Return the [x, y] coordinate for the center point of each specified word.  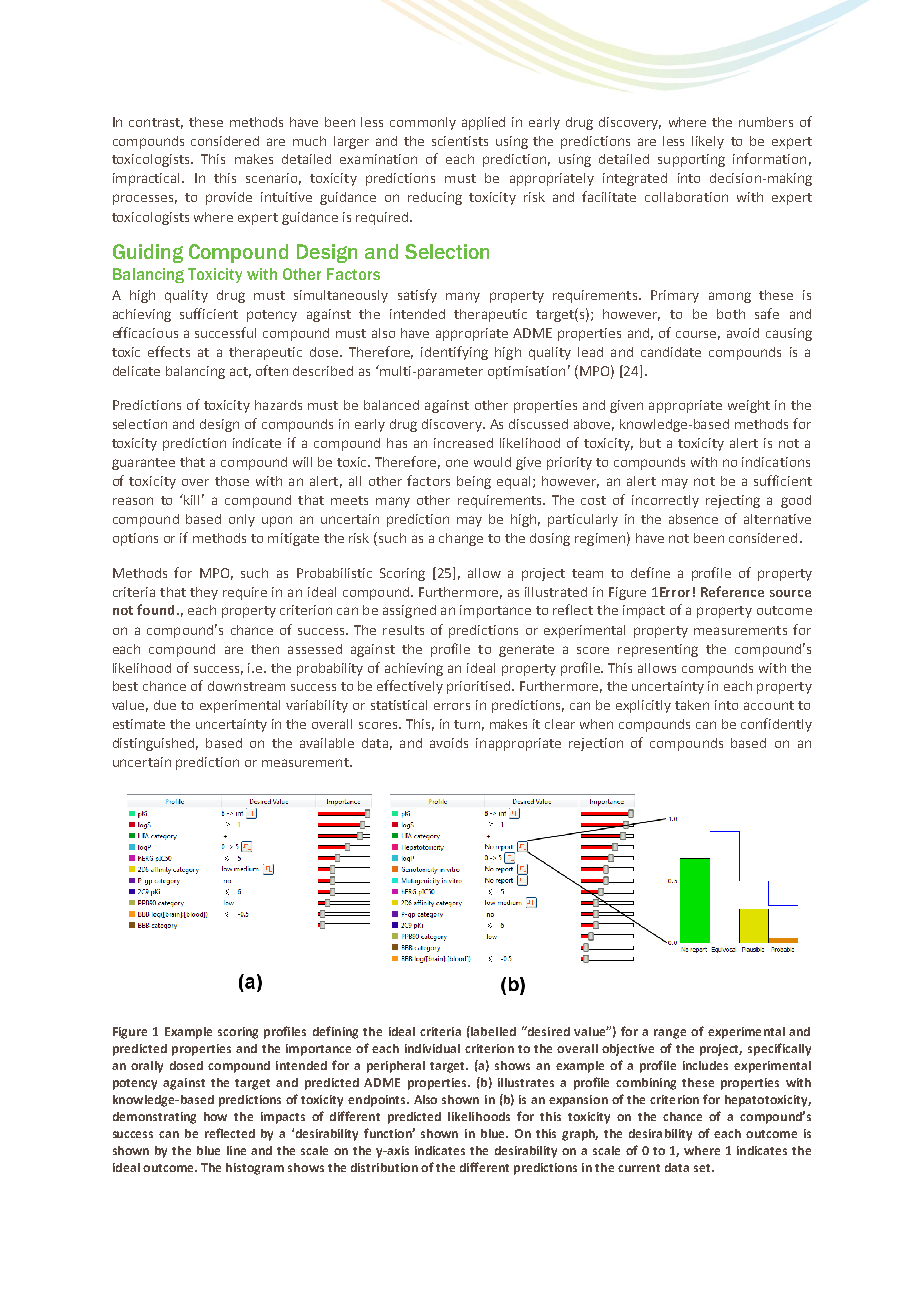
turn [467, 724]
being [474, 482]
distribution [384, 1167]
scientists [460, 141]
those [232, 481]
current [639, 1168]
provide [229, 198]
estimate [139, 724]
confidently [776, 725]
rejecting [733, 501]
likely [708, 142]
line [236, 1150]
